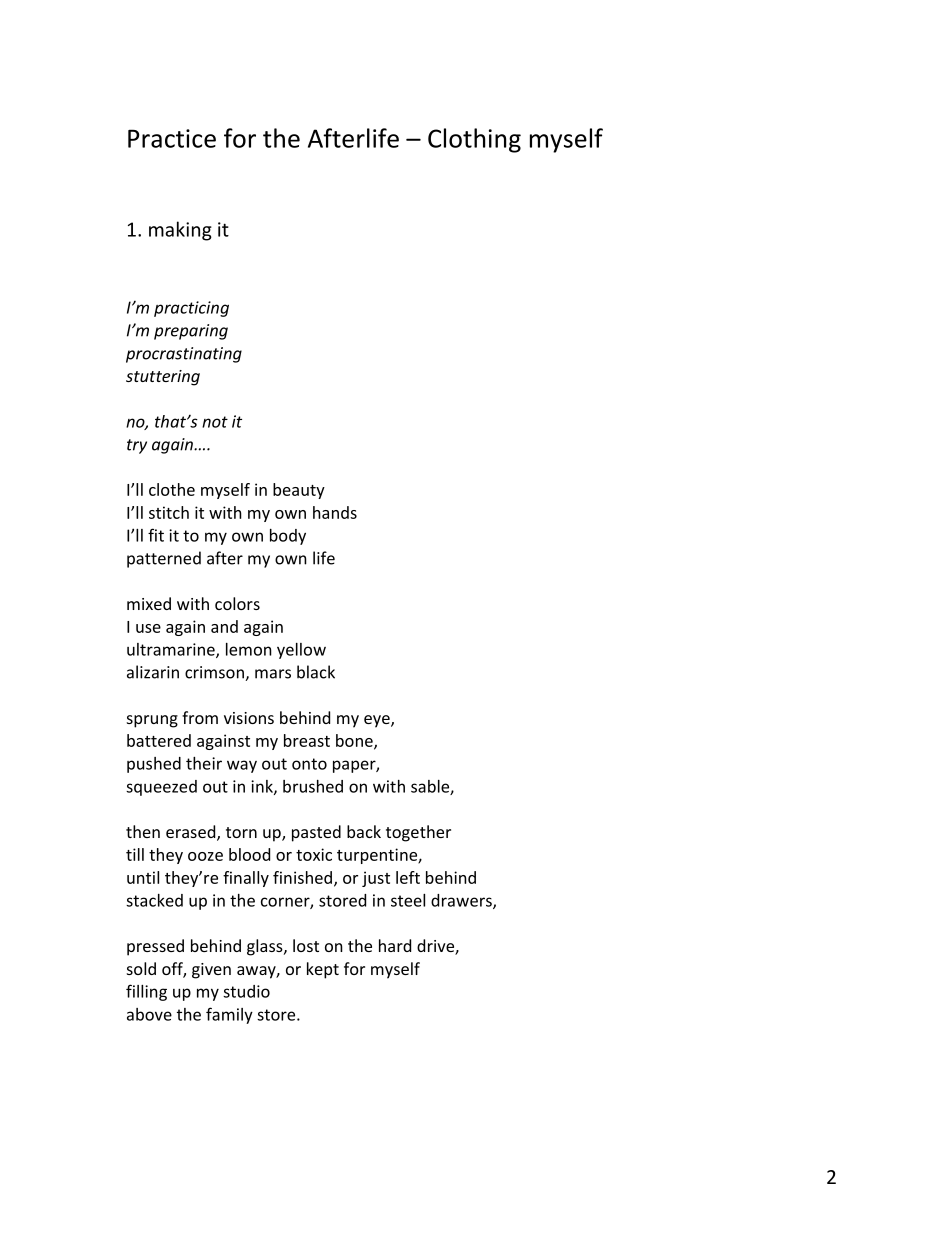 The width and height of the screenshot is (952, 1233). Describe the element at coordinates (474, 140) in the screenshot. I see `Clothing` at that location.
